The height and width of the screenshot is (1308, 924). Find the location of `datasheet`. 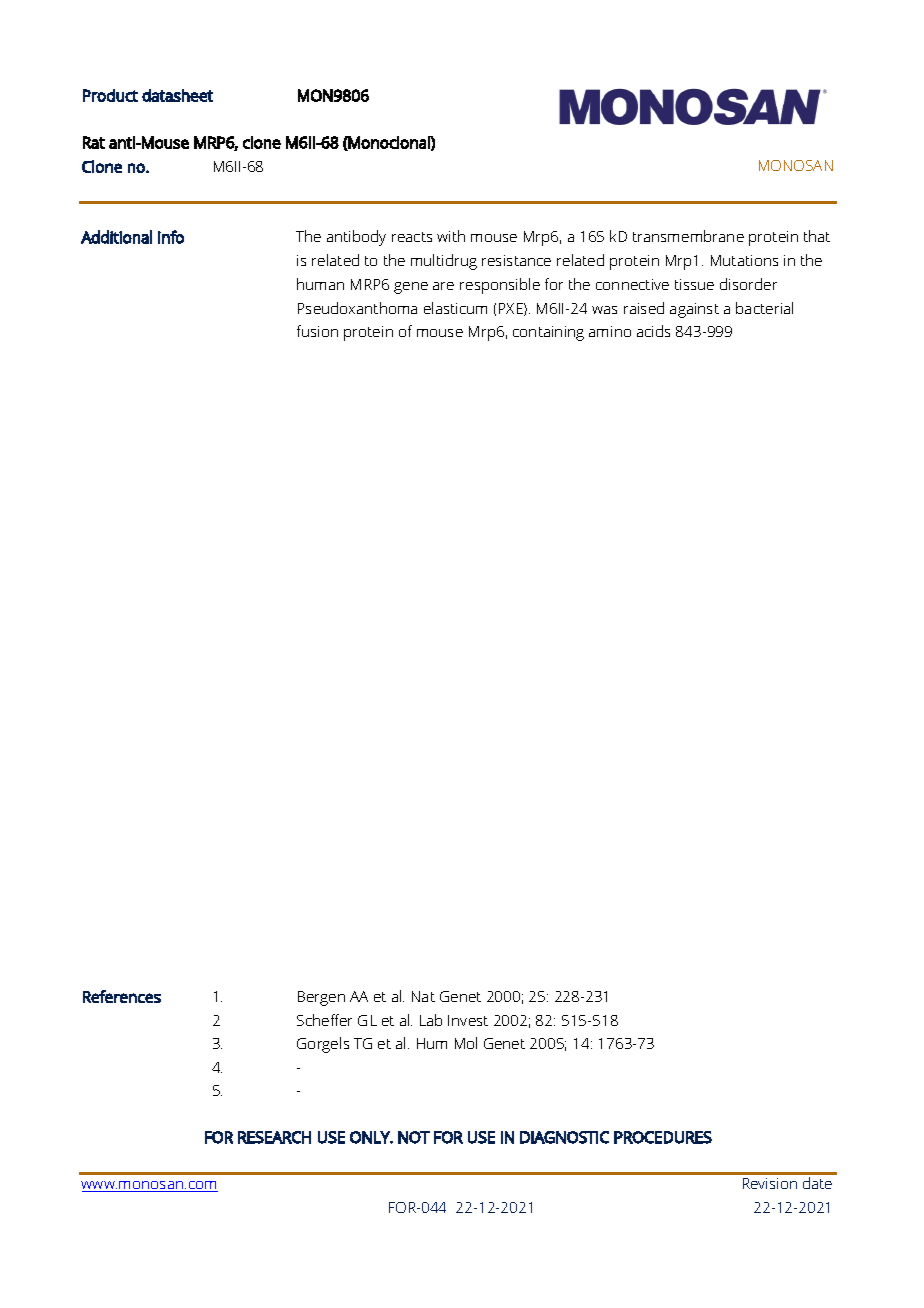

datasheet is located at coordinates (177, 95).
